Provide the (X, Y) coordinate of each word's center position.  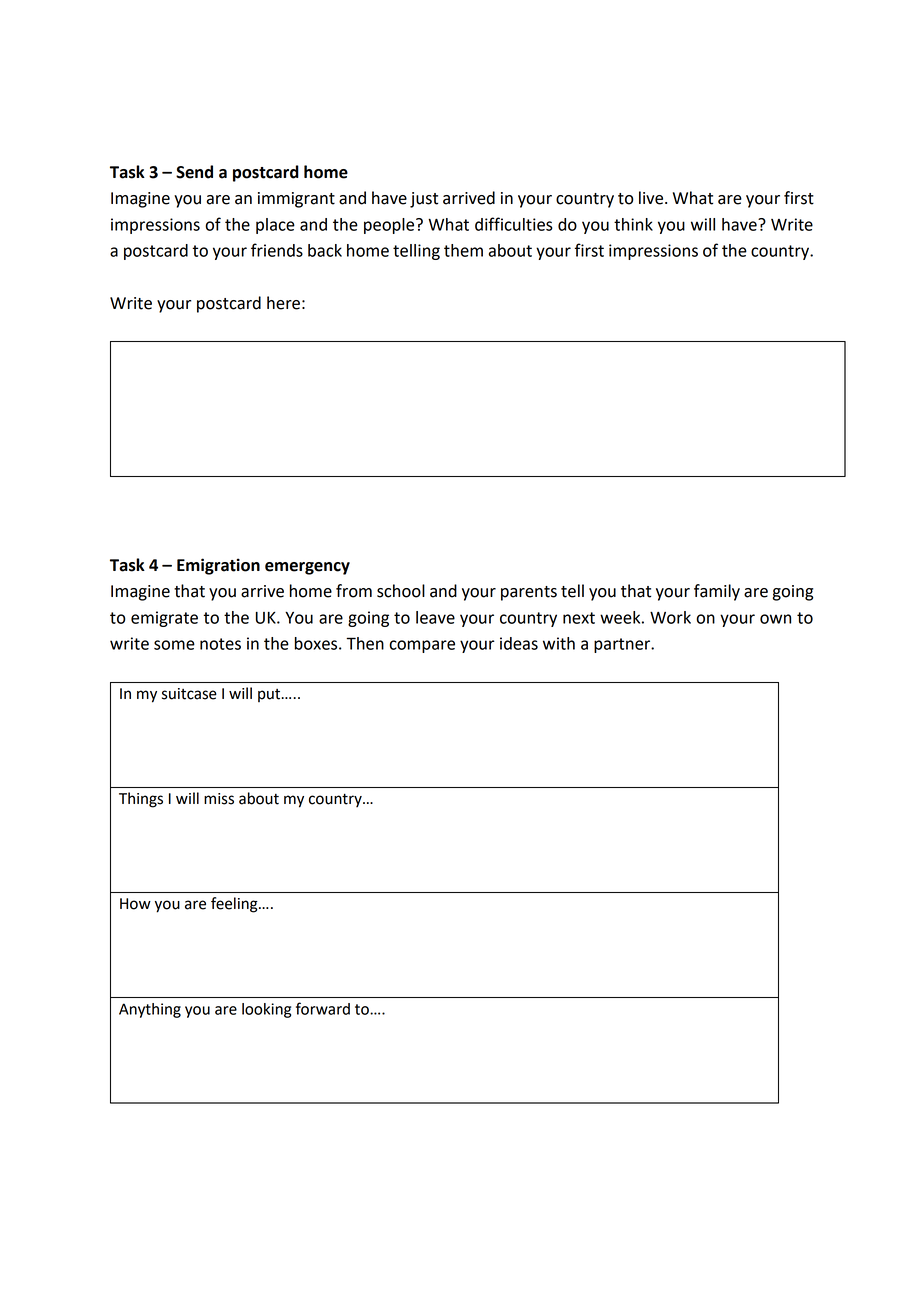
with (559, 643)
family (717, 592)
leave (435, 617)
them (463, 250)
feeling (235, 905)
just (424, 200)
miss (219, 799)
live (652, 198)
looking (266, 1010)
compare (422, 646)
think (633, 224)
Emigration (218, 566)
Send (194, 172)
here (283, 303)
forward (323, 1008)
